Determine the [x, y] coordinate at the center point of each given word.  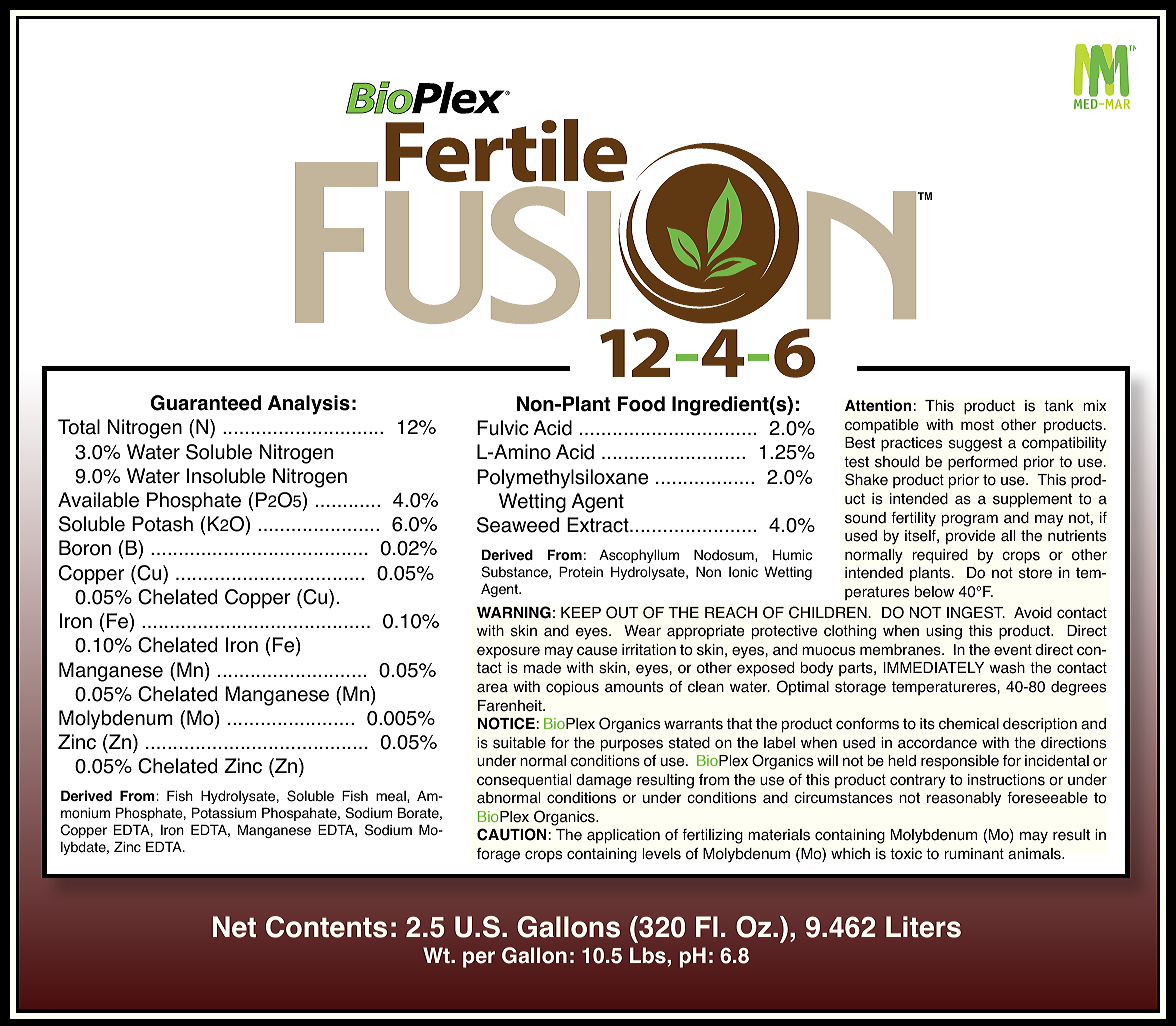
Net [234, 927]
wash [1007, 668]
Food [641, 404]
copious [572, 688]
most [977, 425]
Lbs [649, 955]
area [492, 688]
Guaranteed [206, 403]
